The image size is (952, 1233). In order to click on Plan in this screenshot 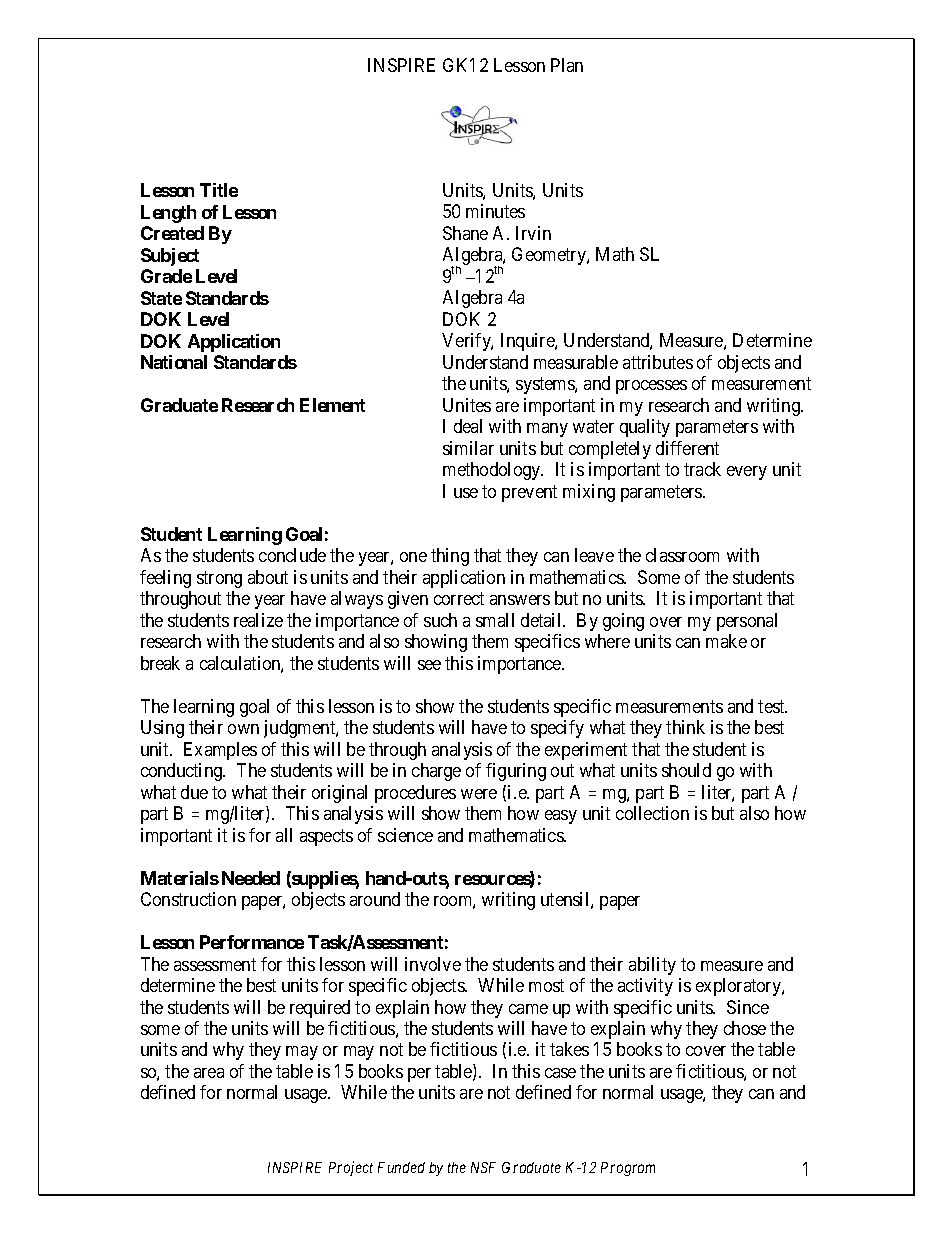, I will do `click(567, 65)`.
